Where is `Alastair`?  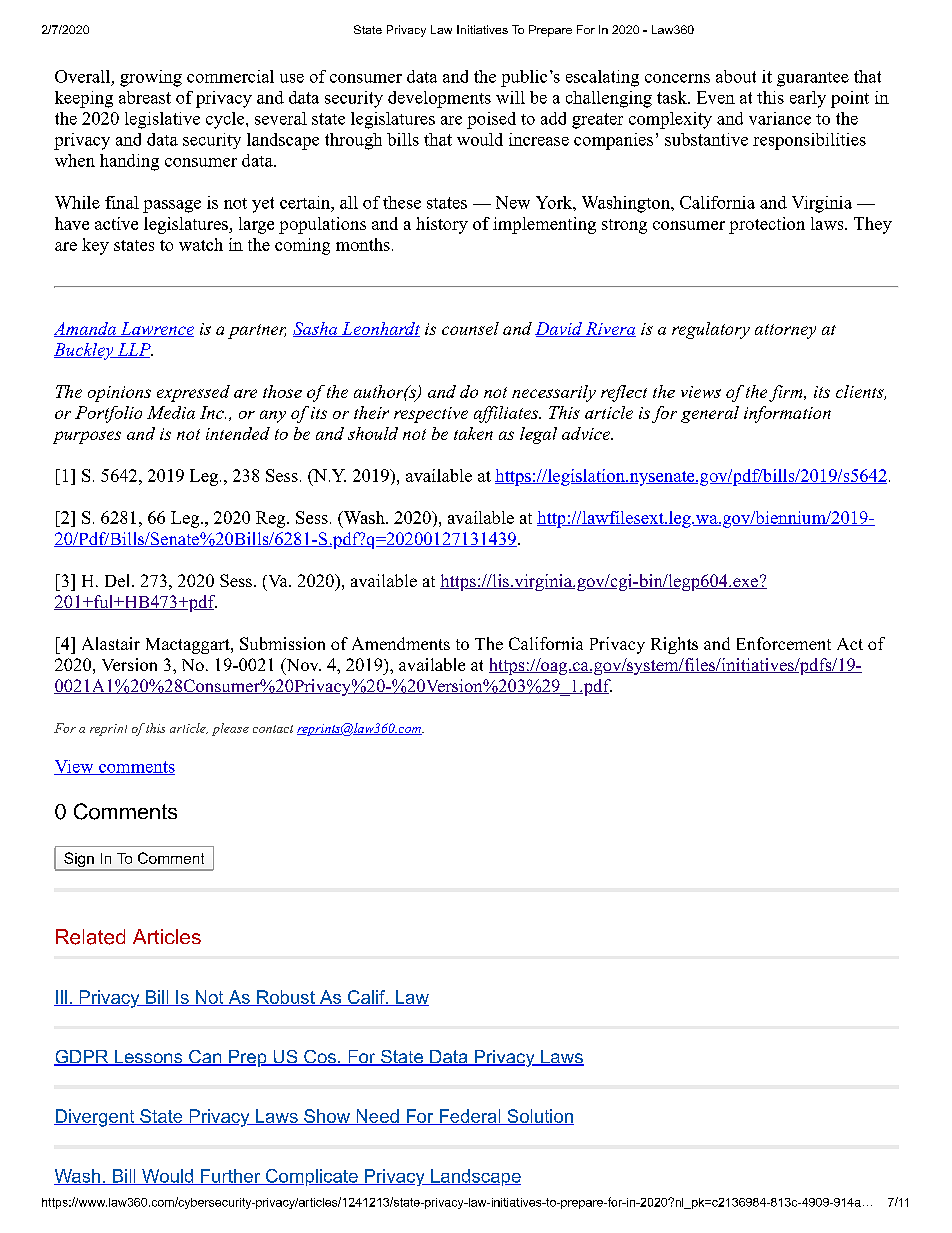 Alastair is located at coordinates (111, 643).
